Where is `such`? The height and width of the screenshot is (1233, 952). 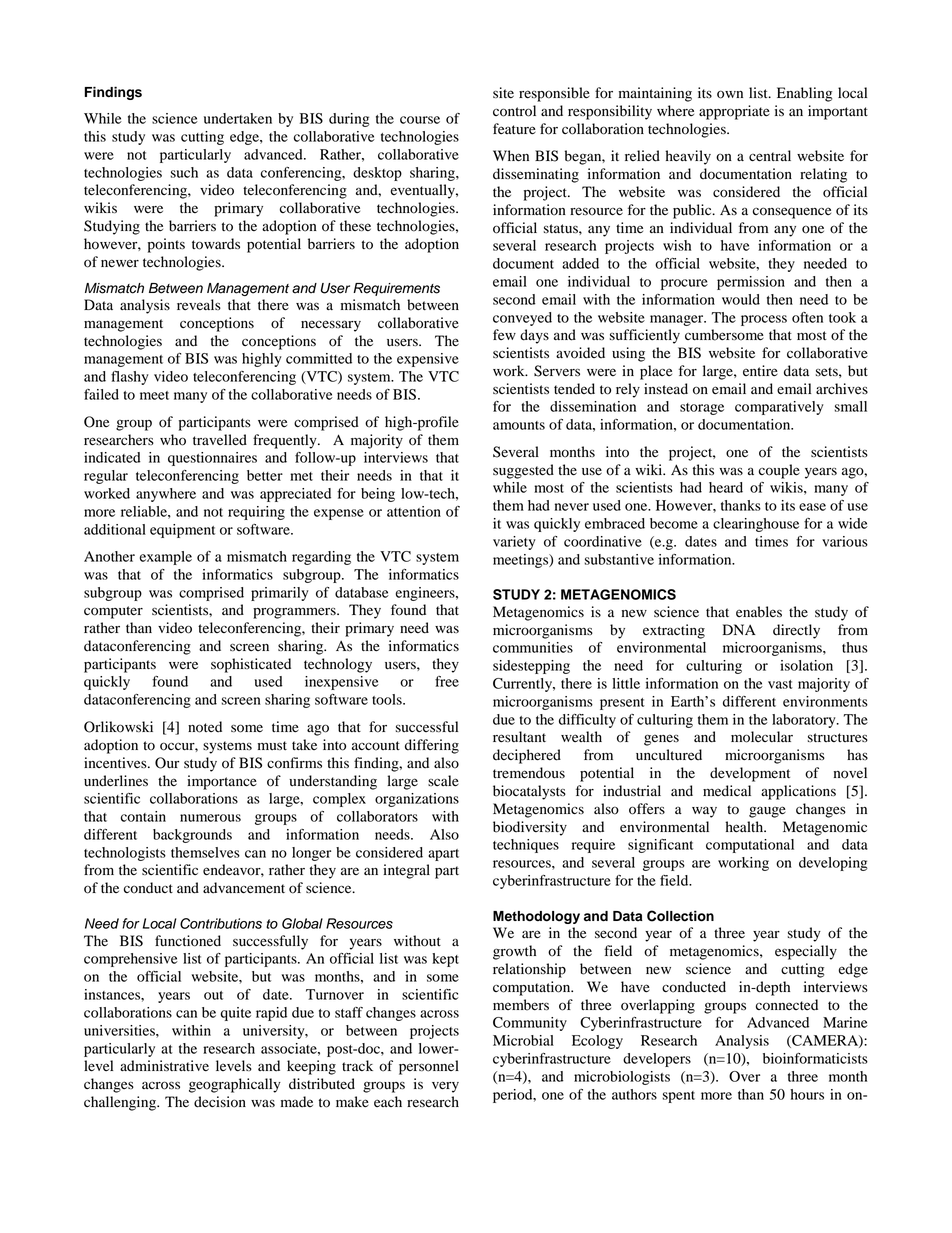 such is located at coordinates (184, 172).
